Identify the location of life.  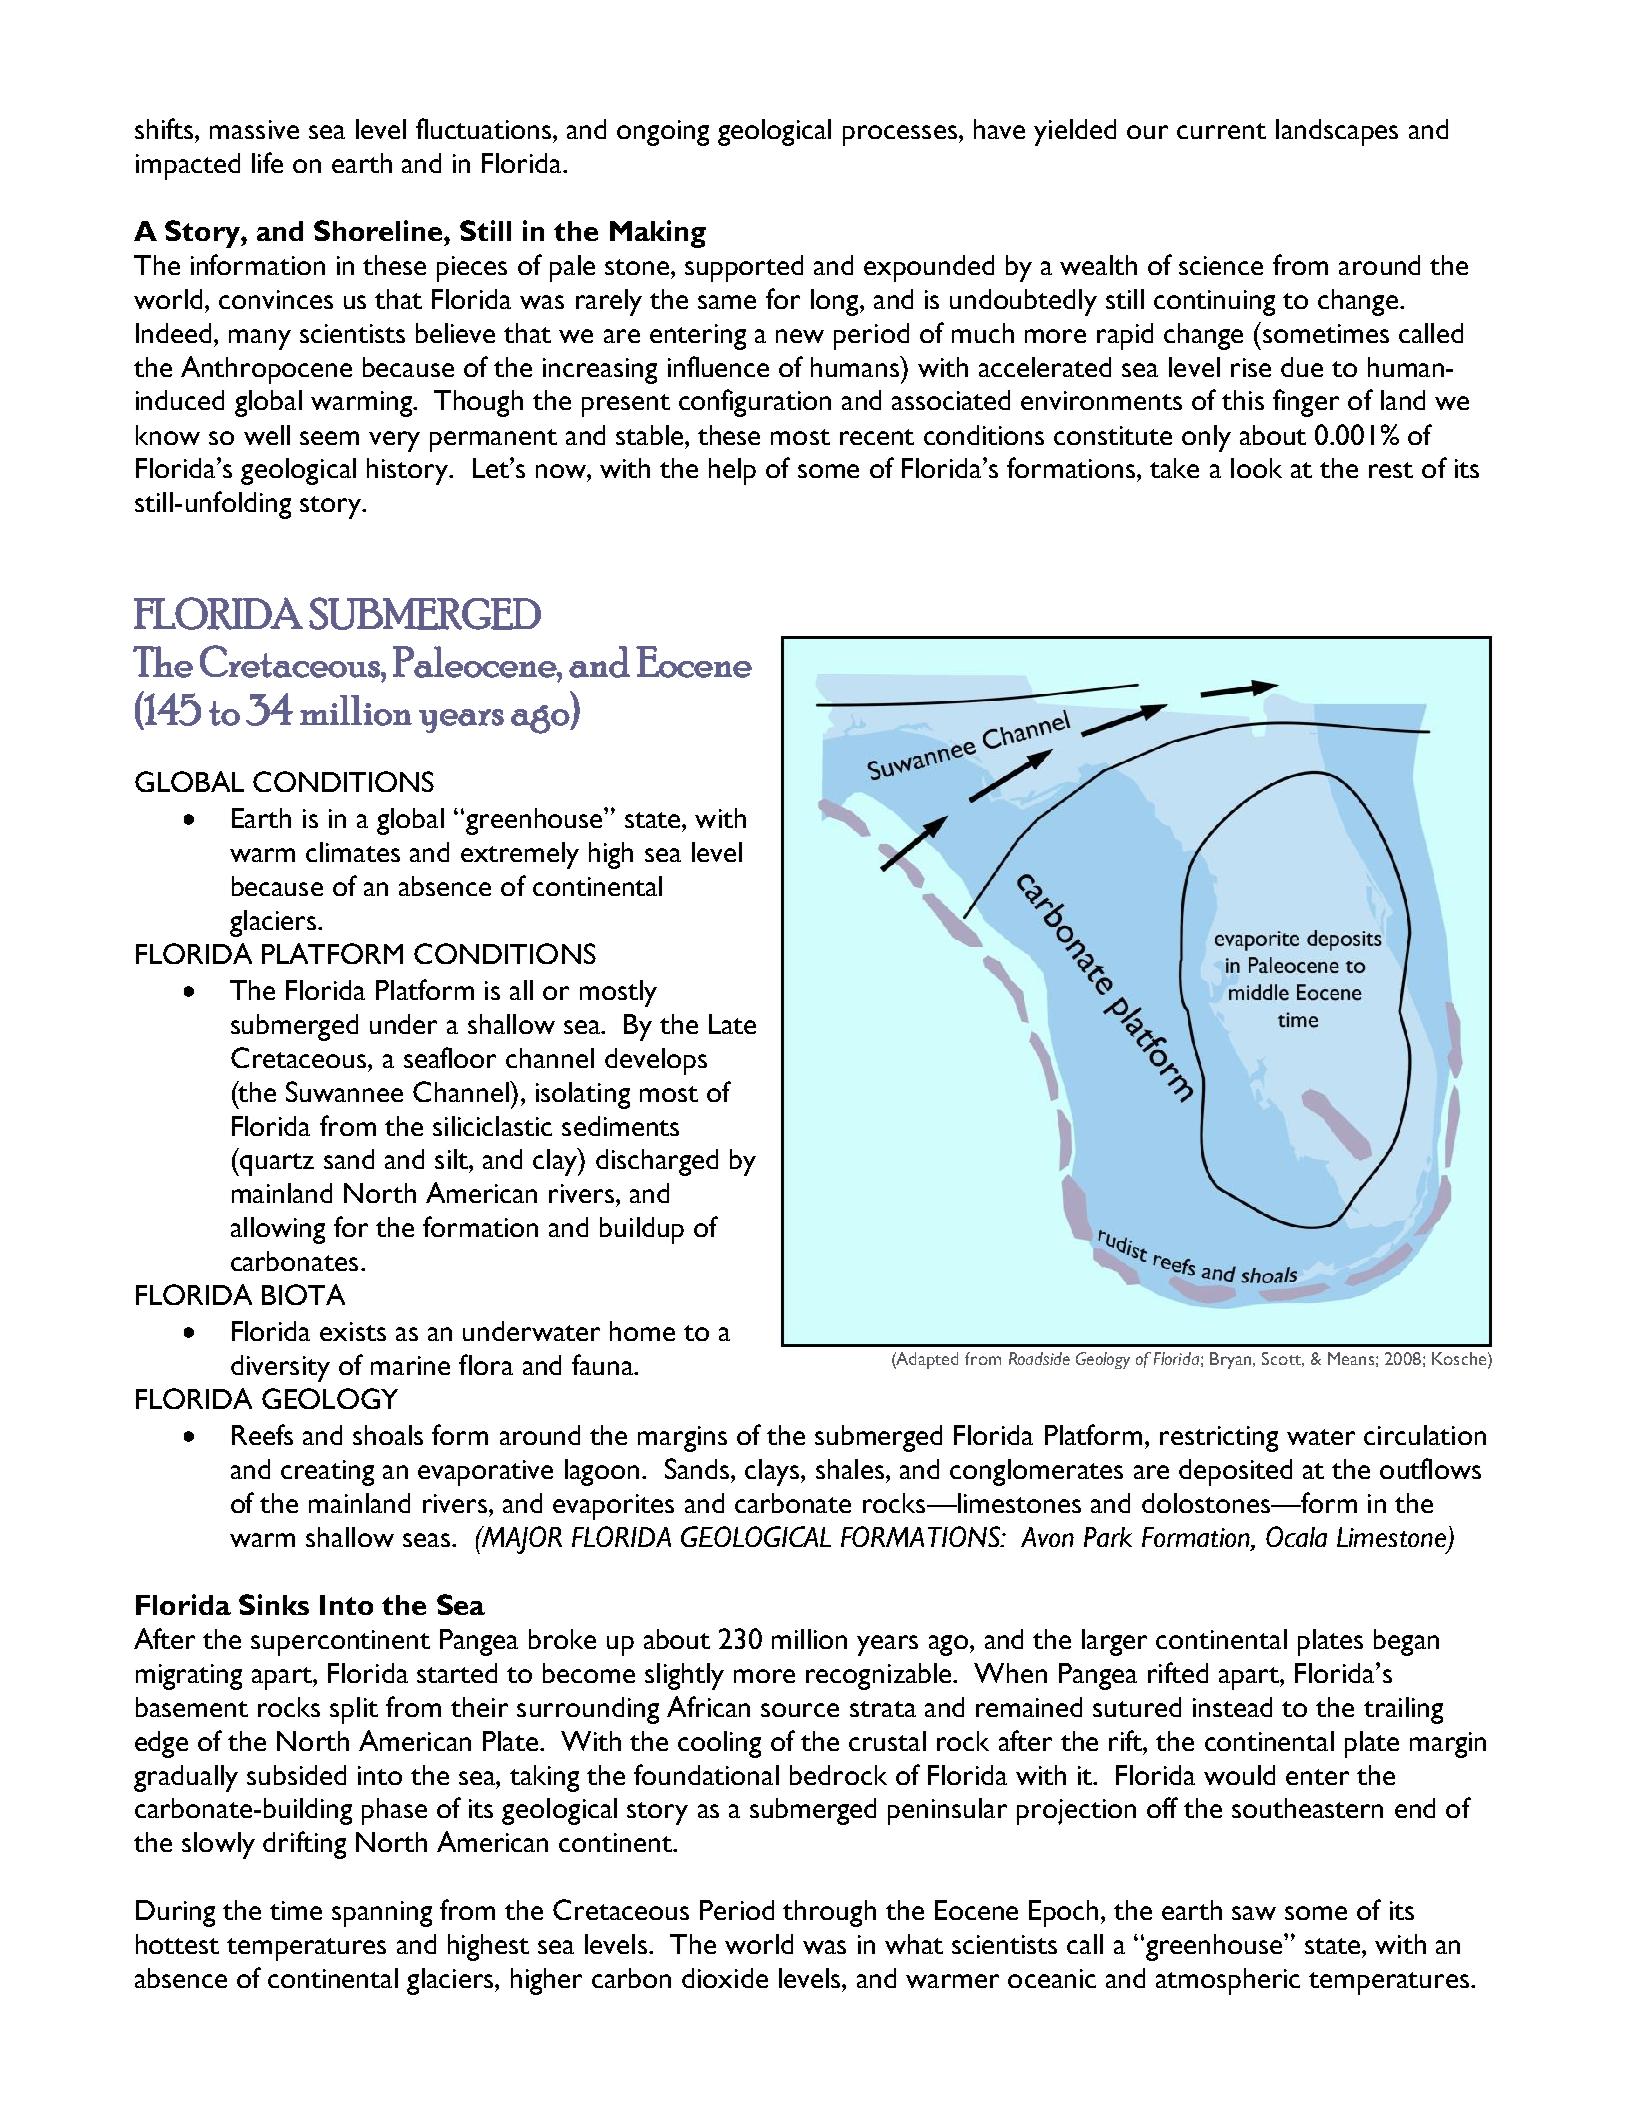
(267, 162).
